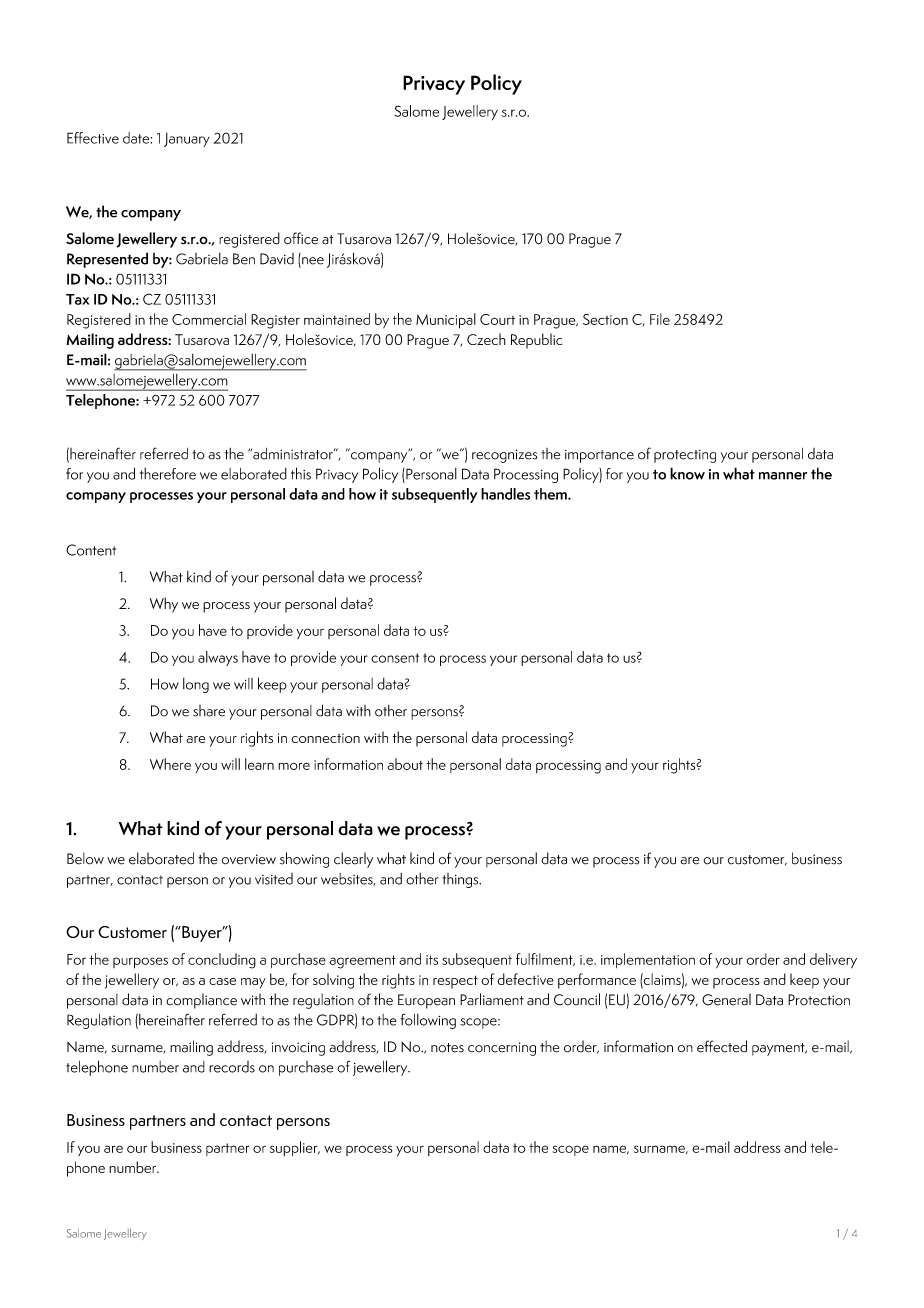  Describe the element at coordinates (783, 476) in the screenshot. I see `manner` at that location.
